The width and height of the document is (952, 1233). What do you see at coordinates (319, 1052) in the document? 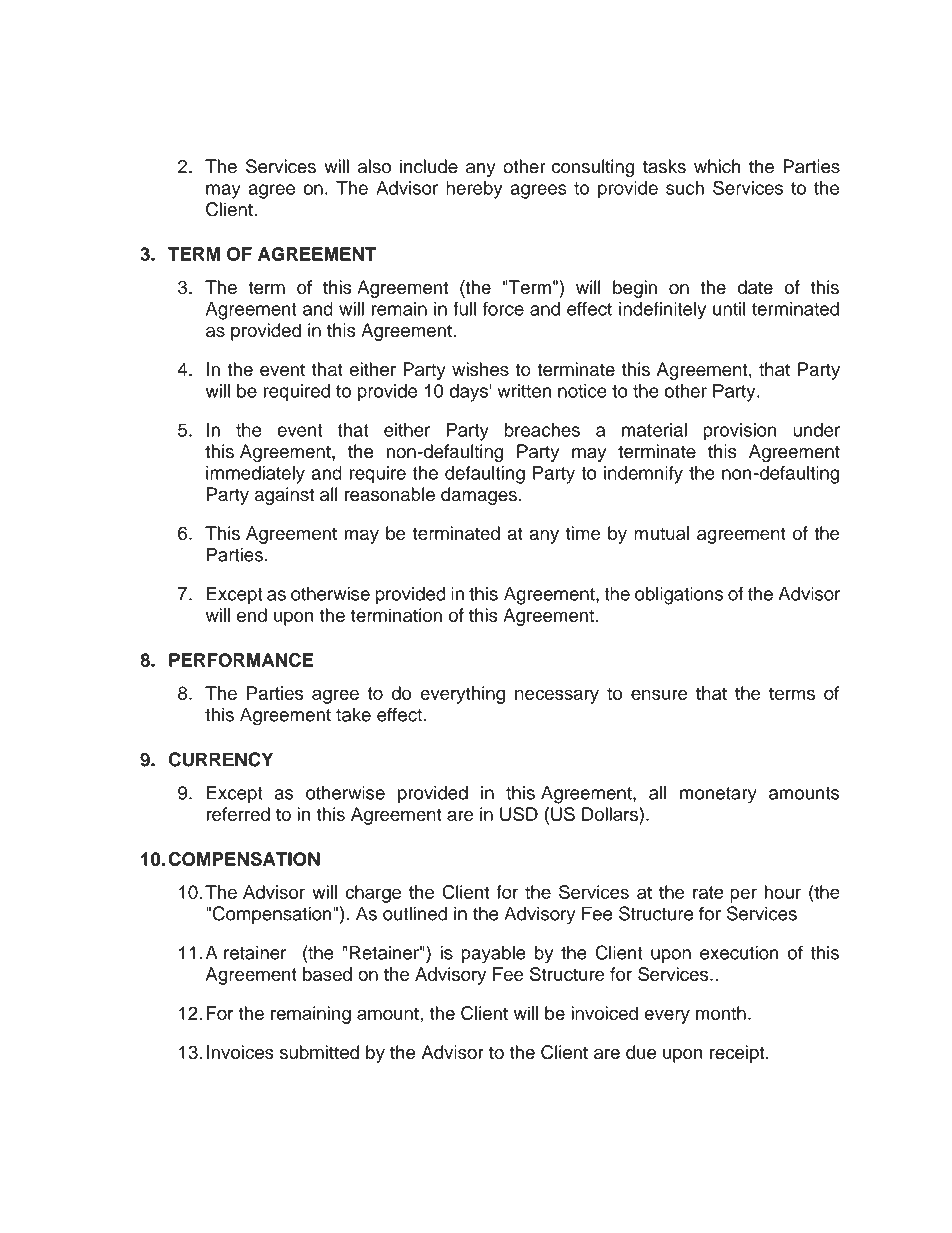
I see `submitted` at bounding box center [319, 1052].
